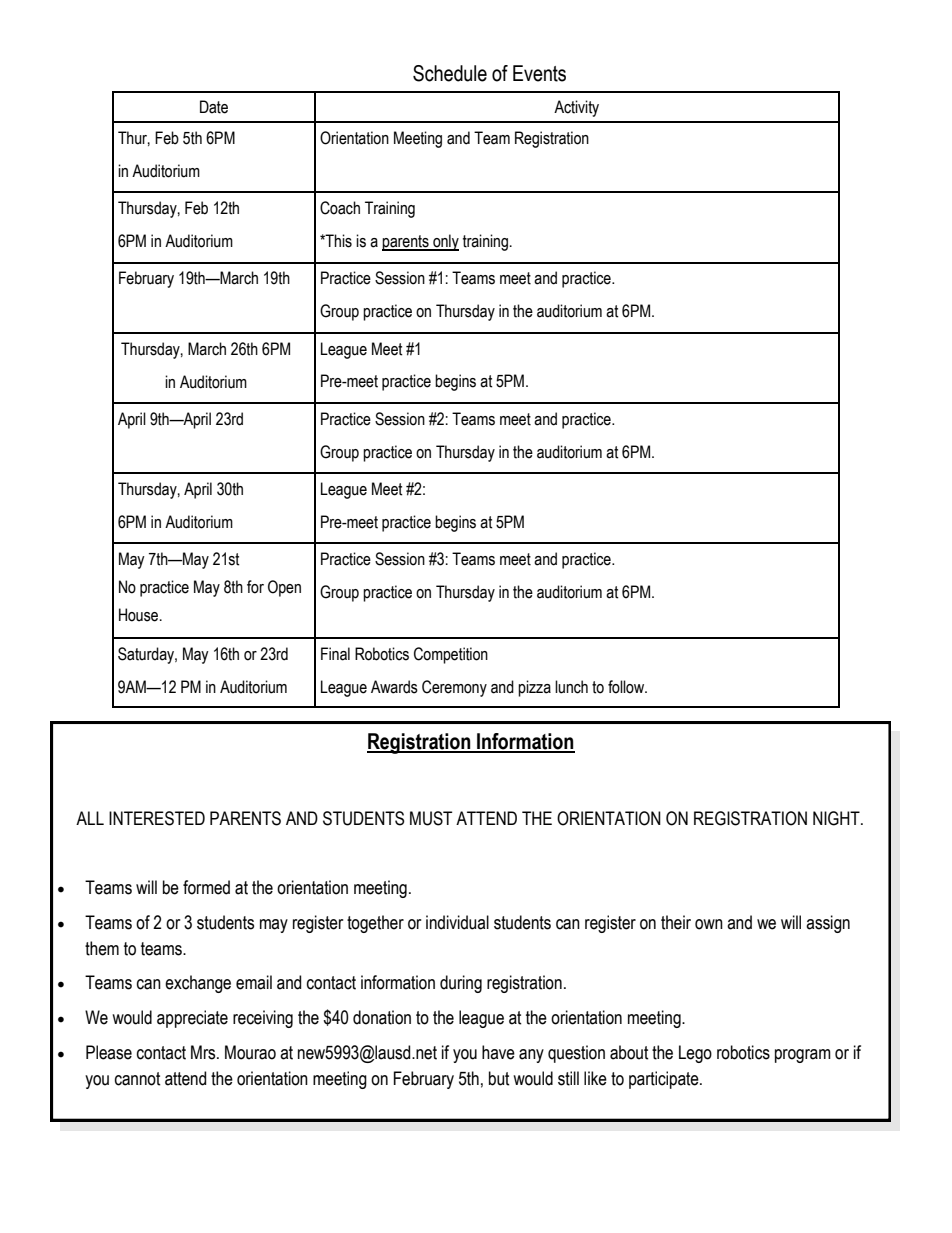 Image resolution: width=952 pixels, height=1233 pixels. I want to click on Schedule, so click(450, 73).
